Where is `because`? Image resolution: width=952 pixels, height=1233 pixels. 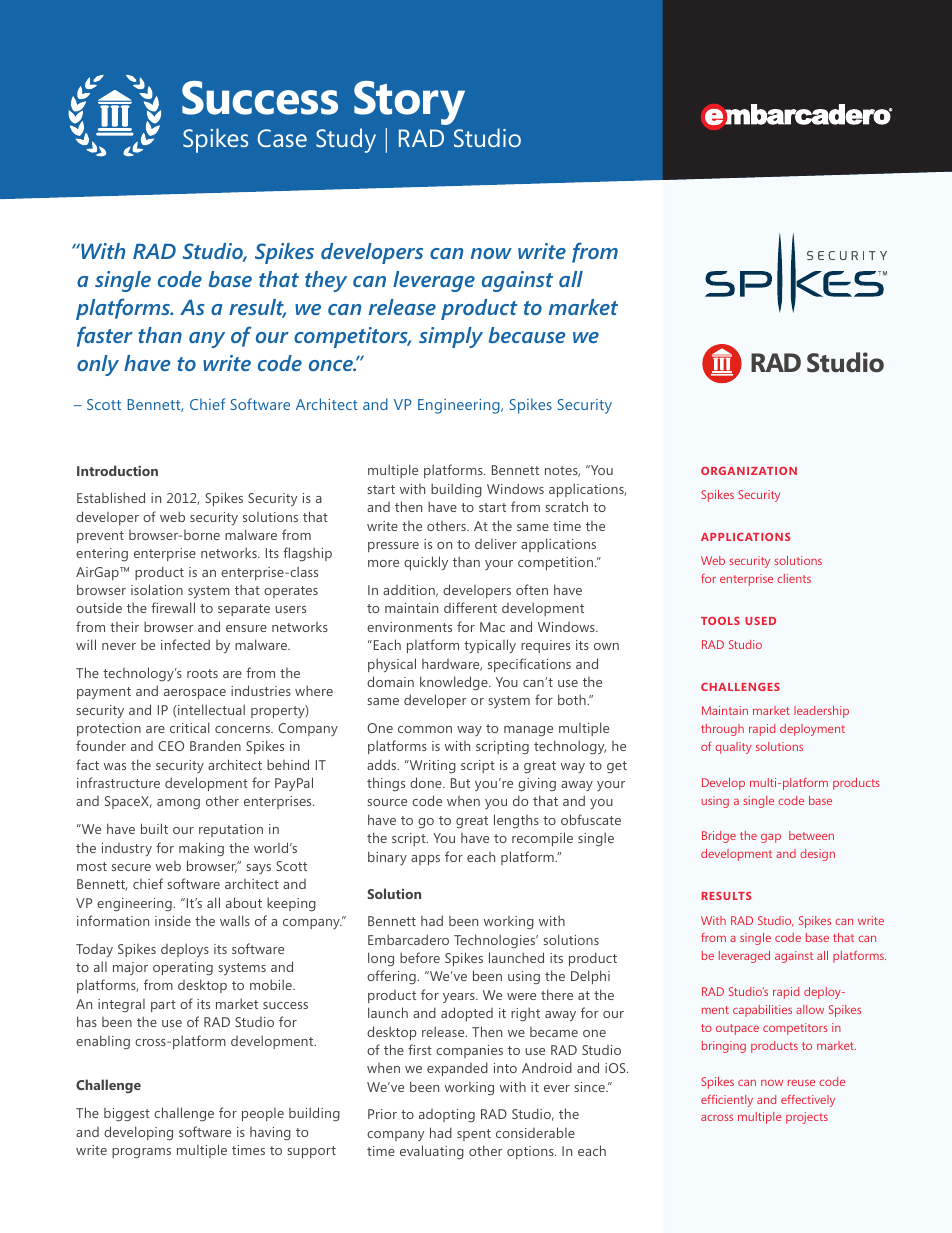 because is located at coordinates (527, 335).
